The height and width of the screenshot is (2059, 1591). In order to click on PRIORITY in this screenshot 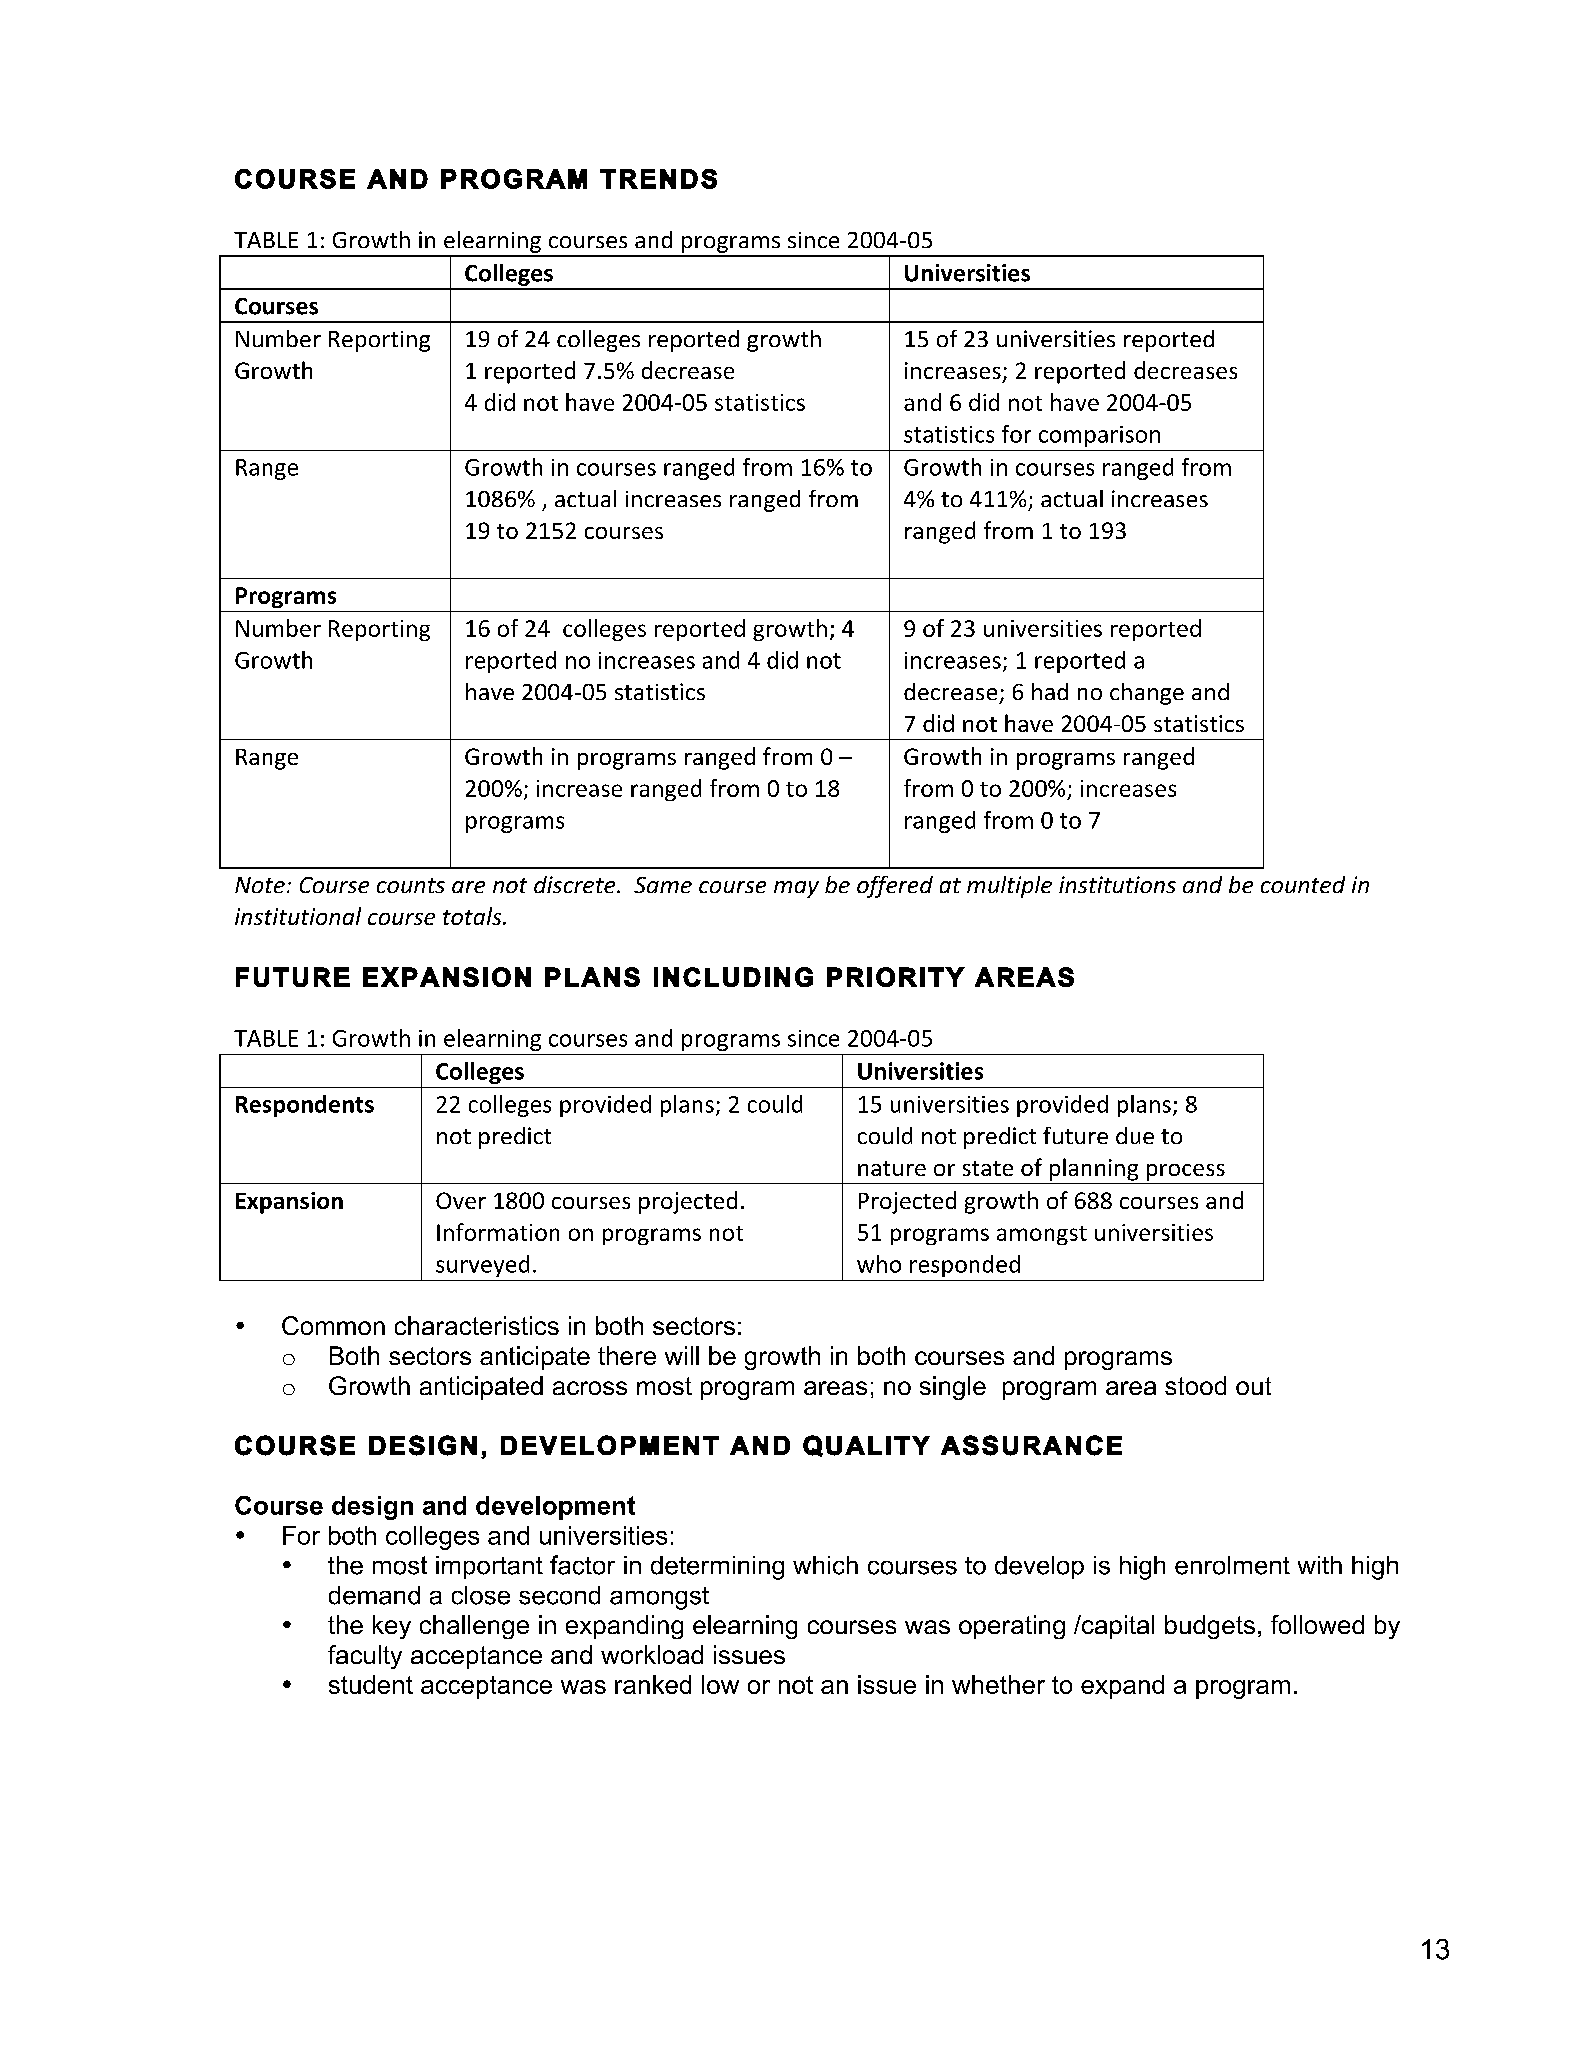, I will do `click(896, 977)`.
